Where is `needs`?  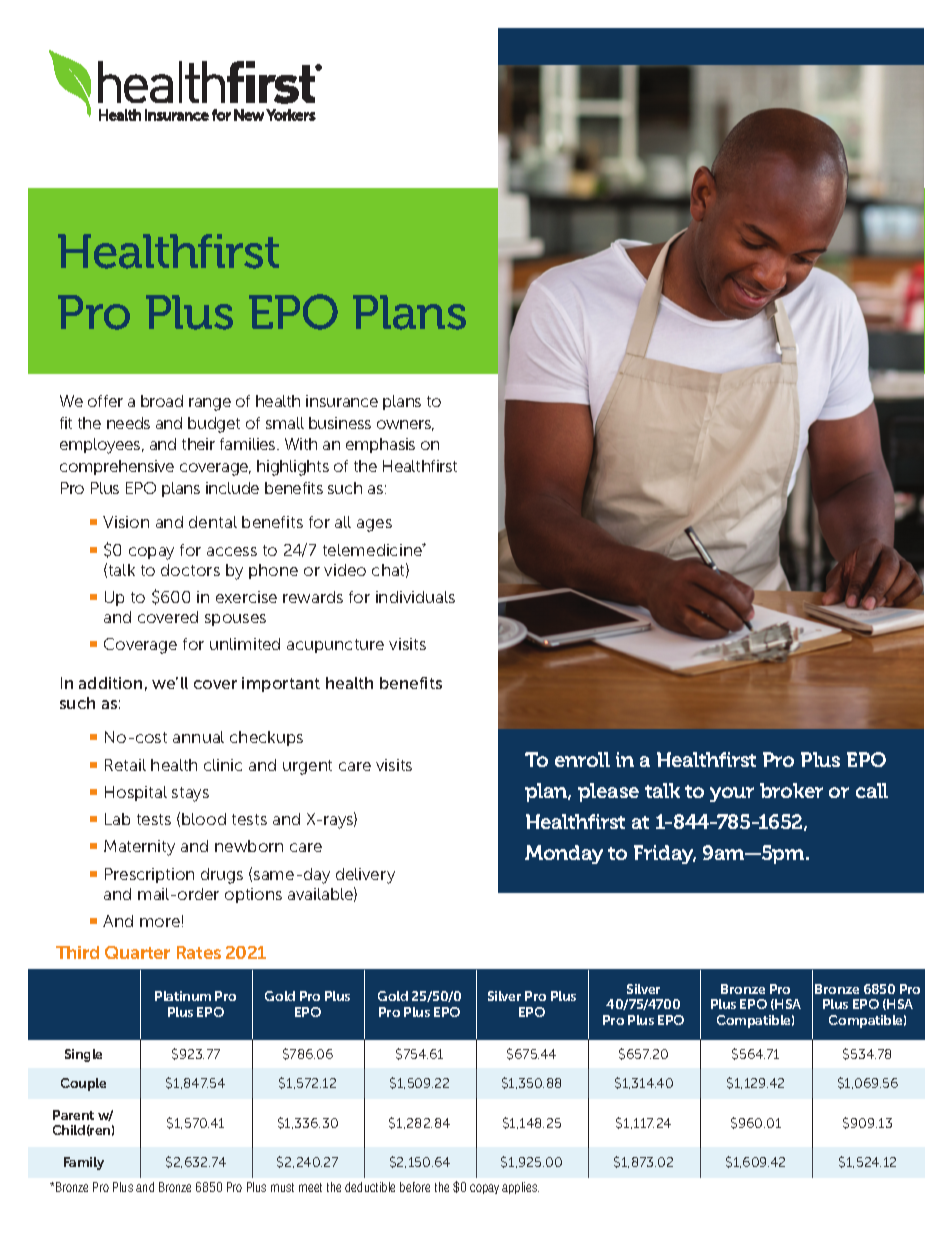 needs is located at coordinates (128, 423).
